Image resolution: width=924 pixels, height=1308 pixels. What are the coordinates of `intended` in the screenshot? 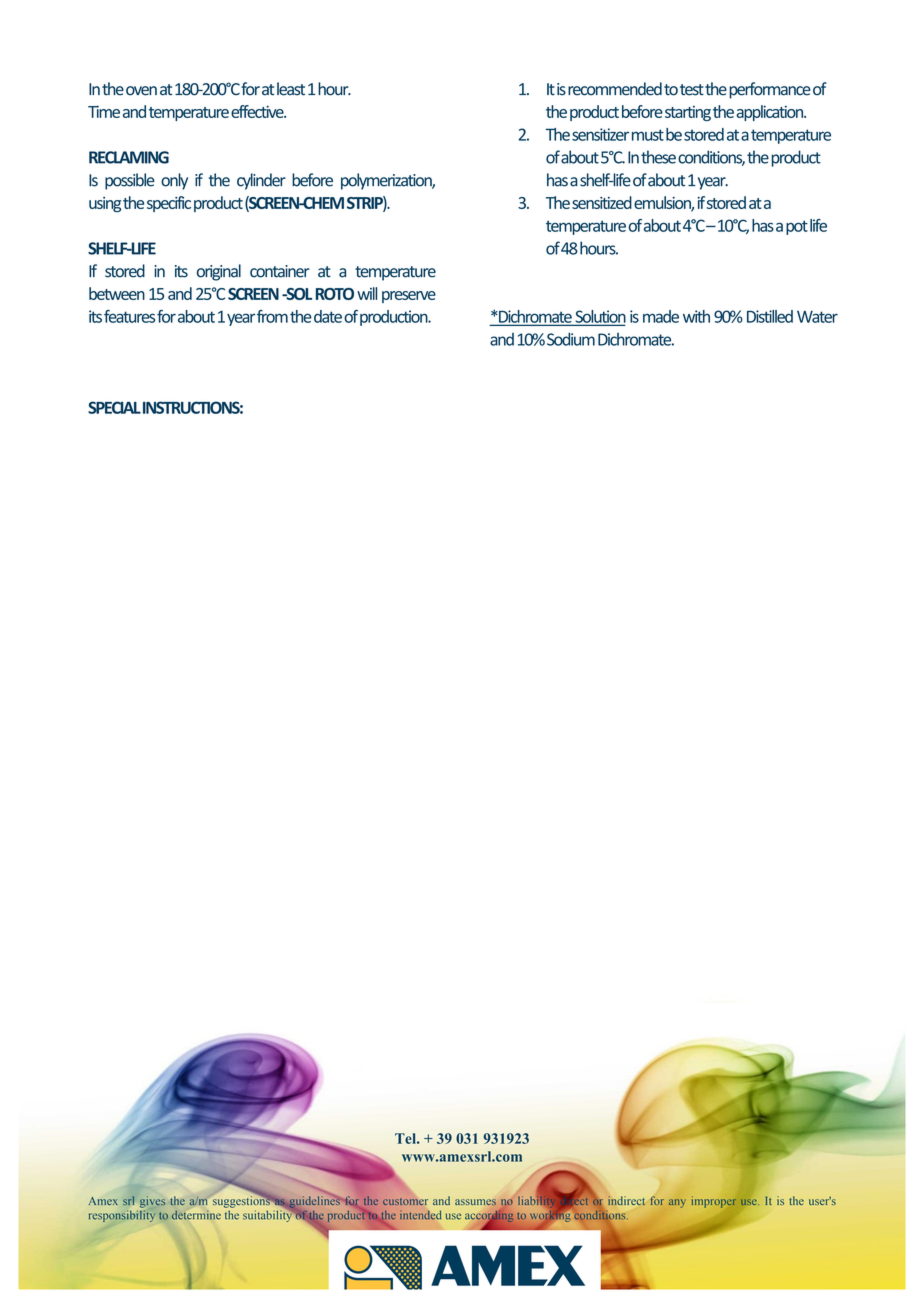 It's located at (420, 1215).
